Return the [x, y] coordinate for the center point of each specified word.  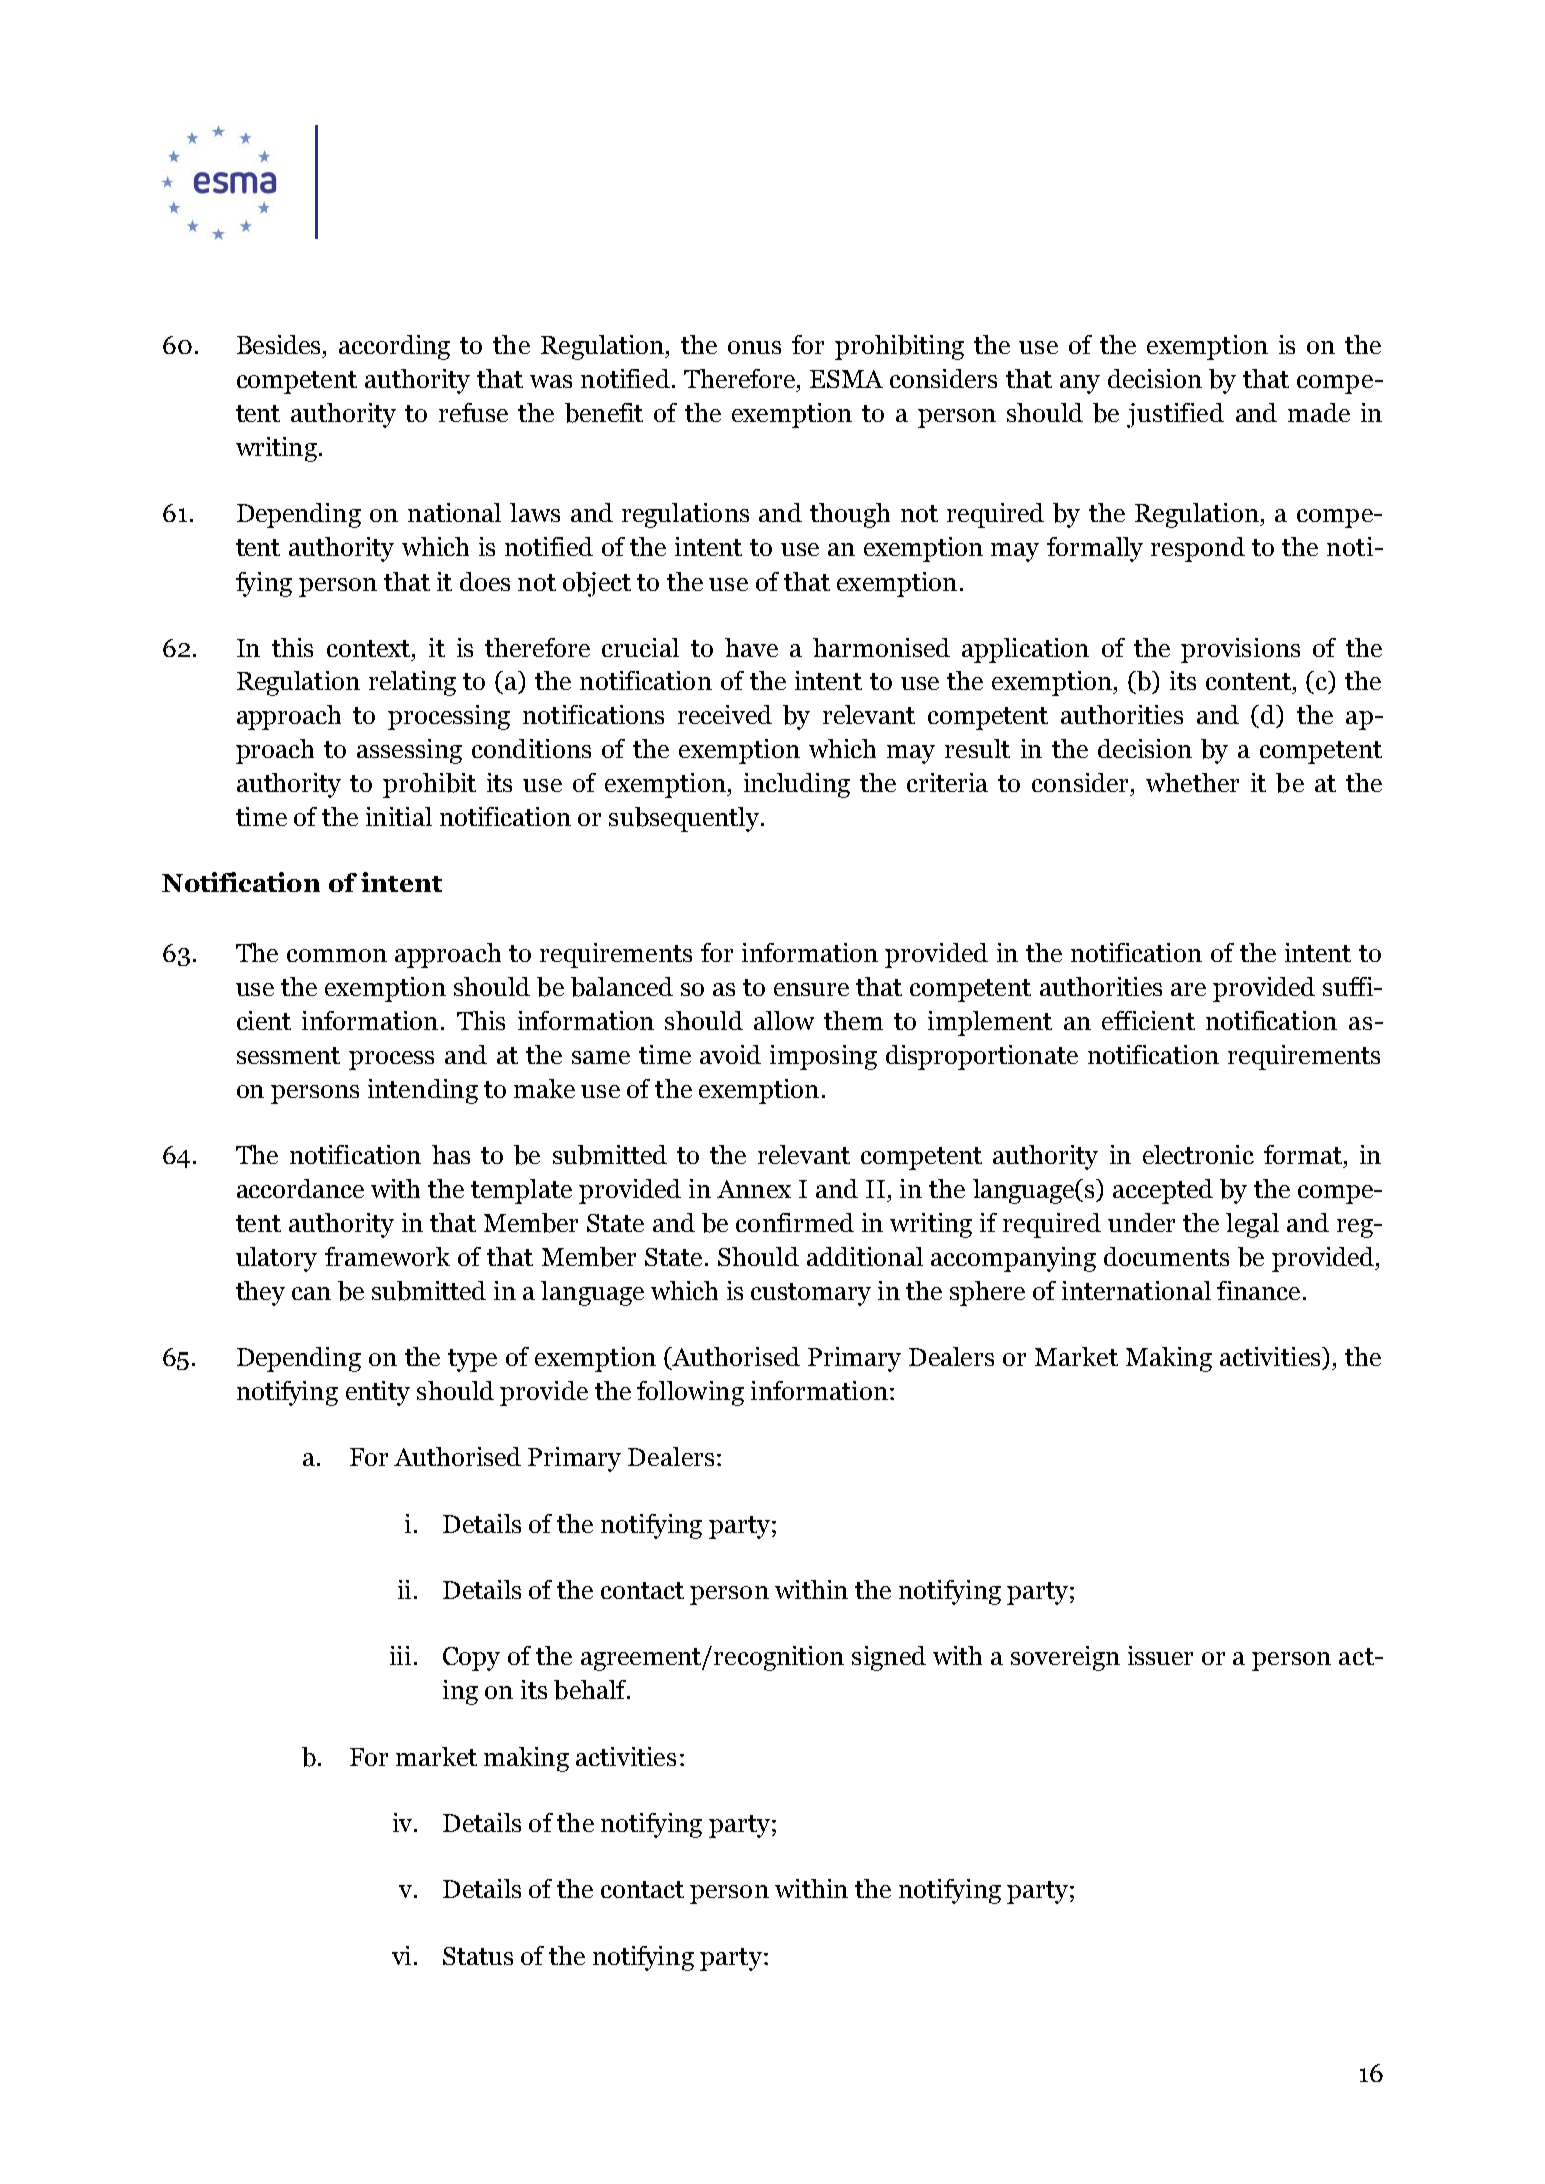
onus [754, 347]
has [451, 1154]
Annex [754, 1189]
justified [1175, 415]
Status [478, 1956]
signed [889, 1658]
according [394, 347]
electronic [1198, 1154]
